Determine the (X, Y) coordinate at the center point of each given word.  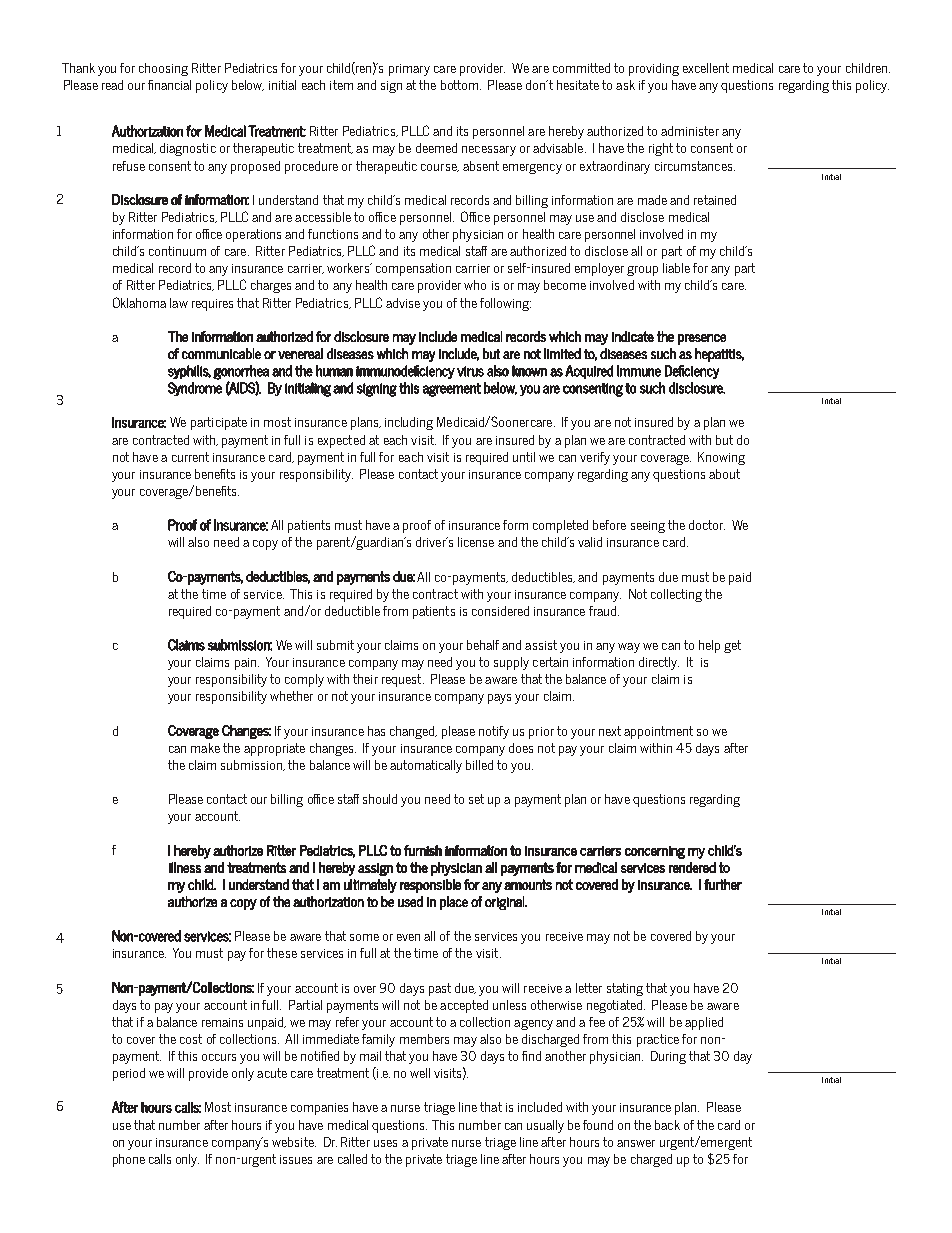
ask (625, 85)
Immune (639, 371)
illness (185, 867)
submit (335, 645)
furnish (423, 850)
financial (169, 85)
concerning (655, 852)
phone (129, 1160)
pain (245, 664)
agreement (452, 390)
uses (385, 1143)
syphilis (189, 372)
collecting (676, 595)
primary (409, 70)
